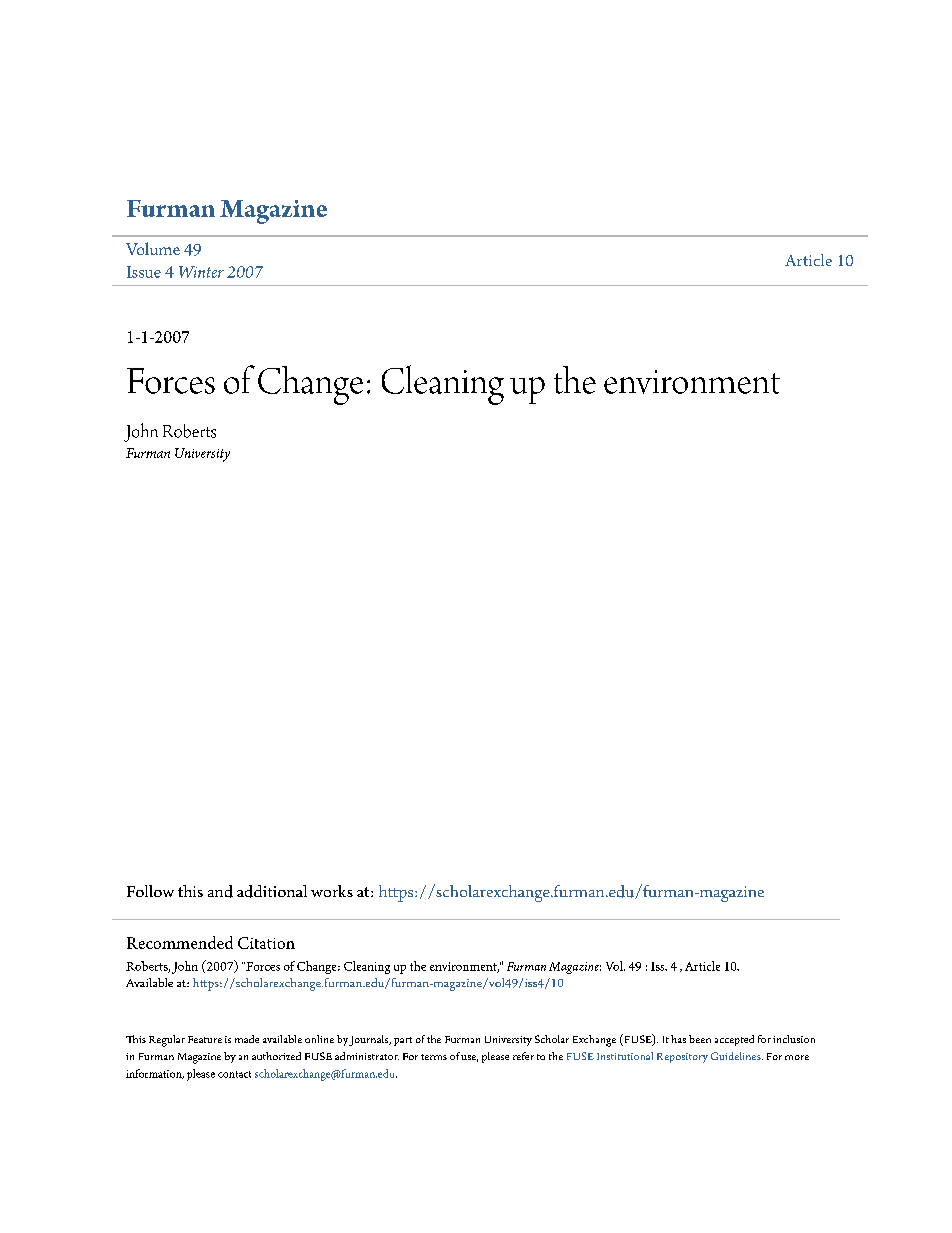 This image has height=1233, width=952. I want to click on Citation, so click(266, 943).
